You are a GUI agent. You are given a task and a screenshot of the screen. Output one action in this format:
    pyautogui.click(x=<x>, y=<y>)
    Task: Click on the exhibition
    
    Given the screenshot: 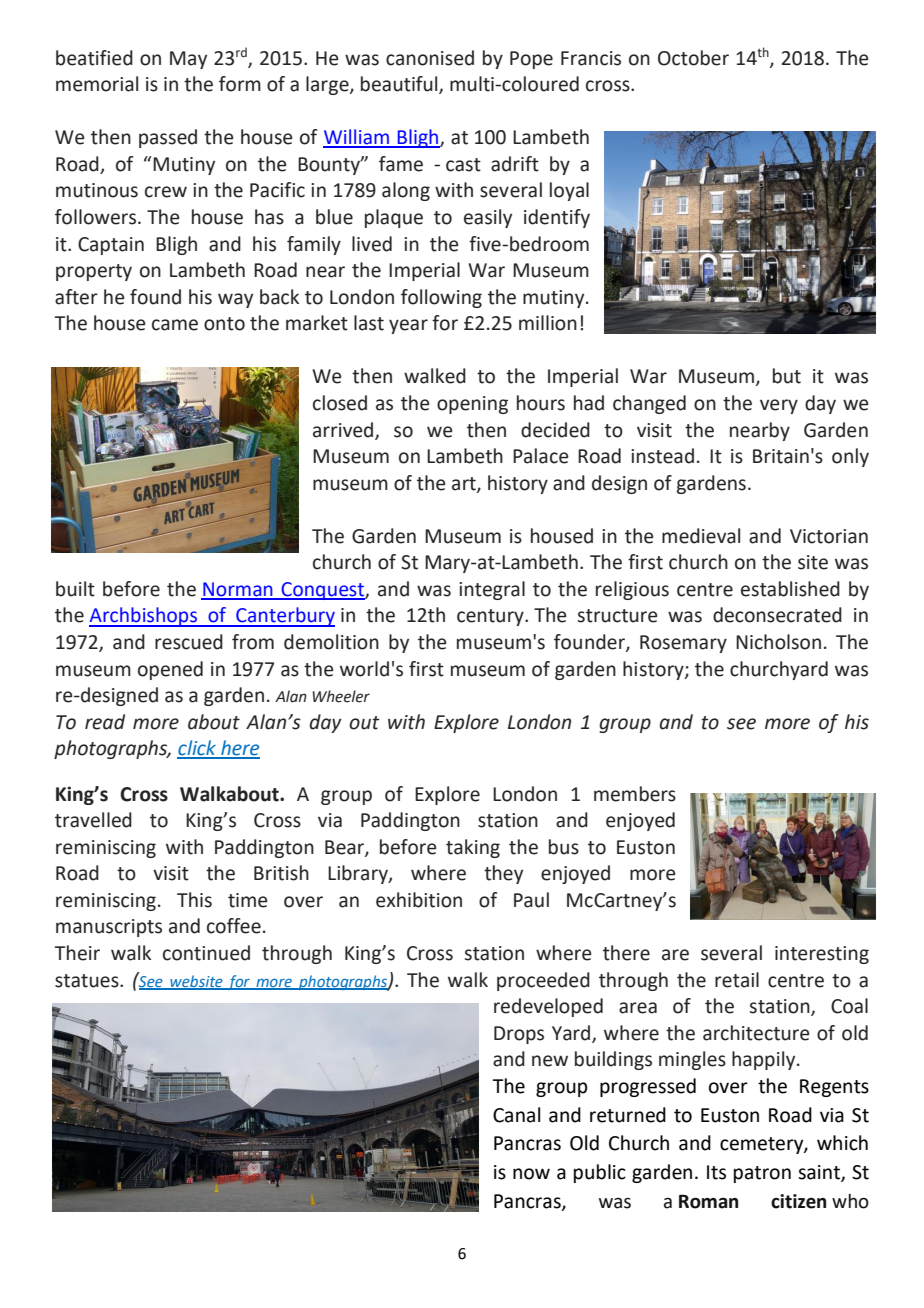 What is the action you would take?
    pyautogui.click(x=419, y=900)
